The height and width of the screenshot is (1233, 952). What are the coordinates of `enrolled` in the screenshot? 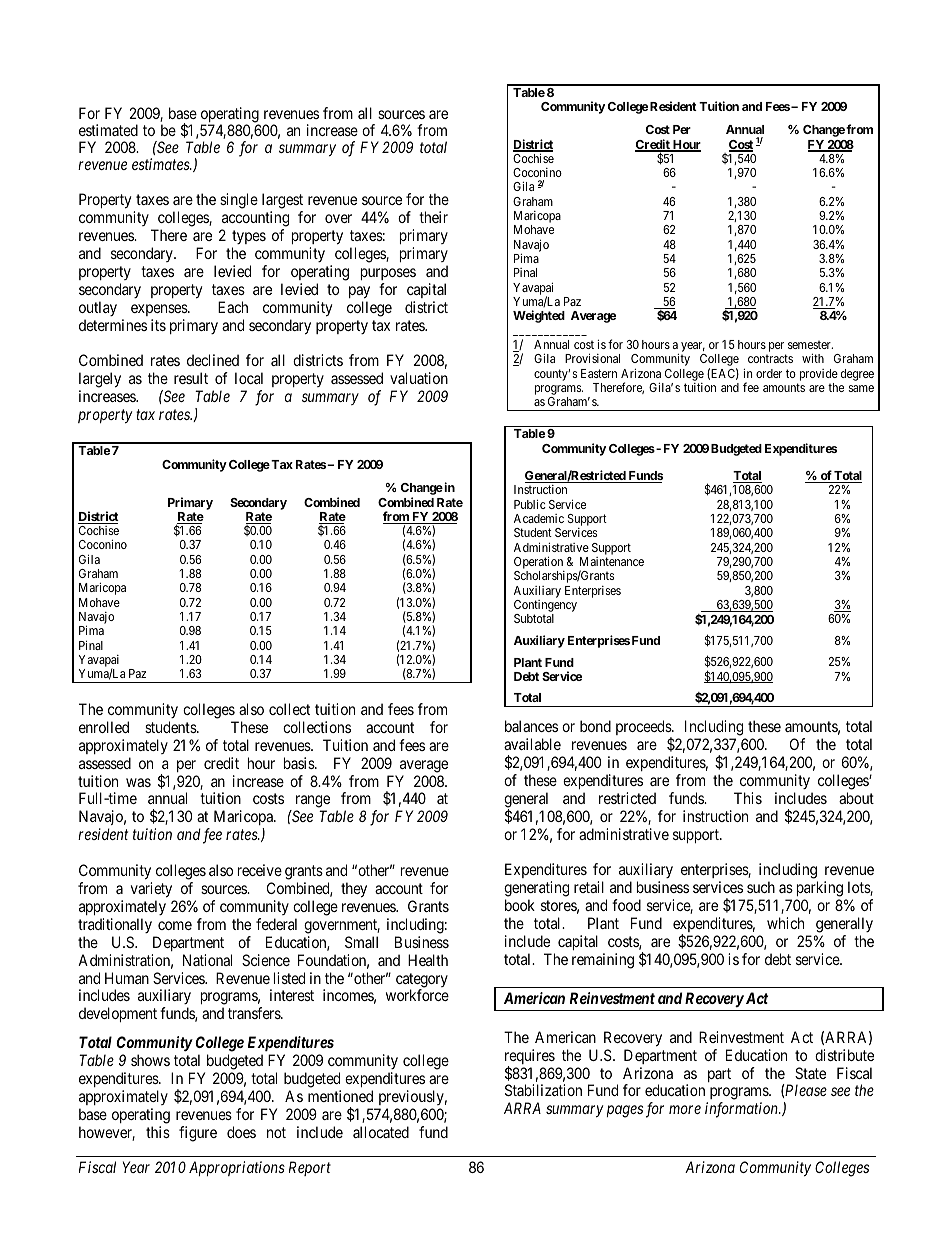 It's located at (104, 727).
